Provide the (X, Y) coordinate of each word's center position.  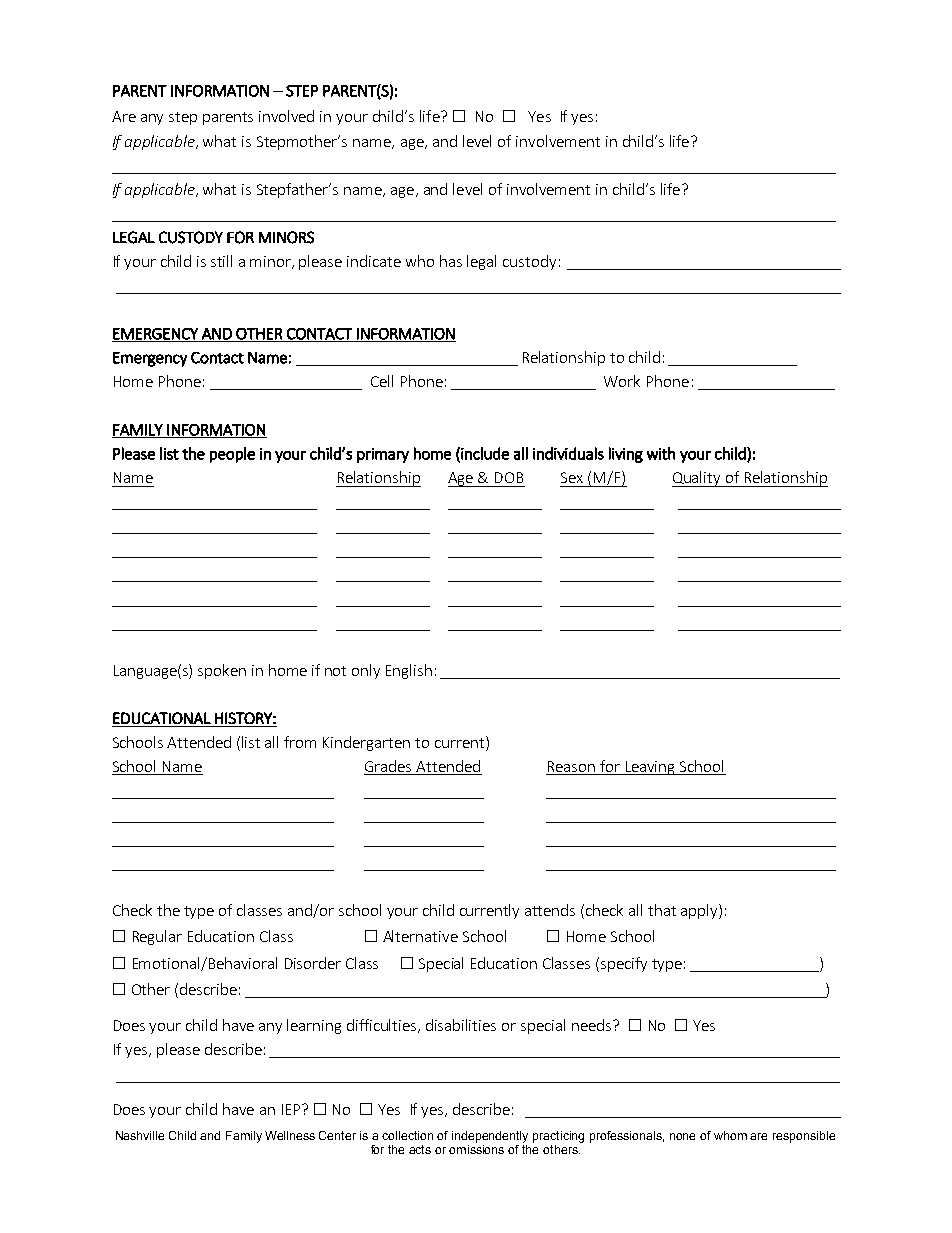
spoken (222, 671)
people (232, 455)
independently (490, 1137)
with (661, 453)
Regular (157, 937)
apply (700, 911)
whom (730, 1135)
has (451, 261)
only (366, 671)
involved (286, 116)
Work (622, 381)
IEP (291, 1109)
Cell (382, 381)
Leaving (650, 768)
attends (550, 910)
